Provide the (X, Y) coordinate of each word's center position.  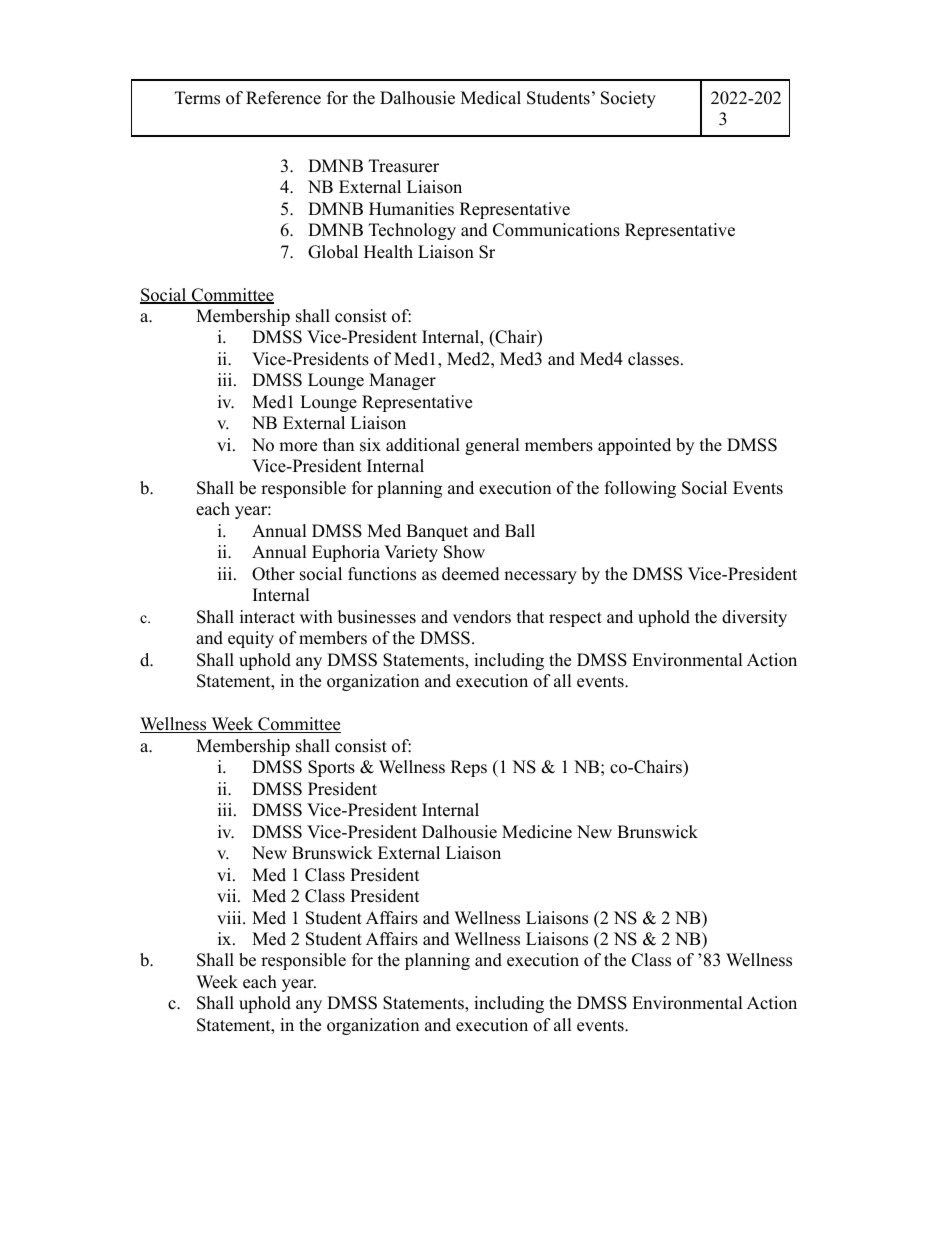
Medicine (537, 832)
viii (230, 917)
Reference (283, 98)
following (640, 489)
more (298, 447)
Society (628, 99)
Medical (491, 98)
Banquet (437, 532)
